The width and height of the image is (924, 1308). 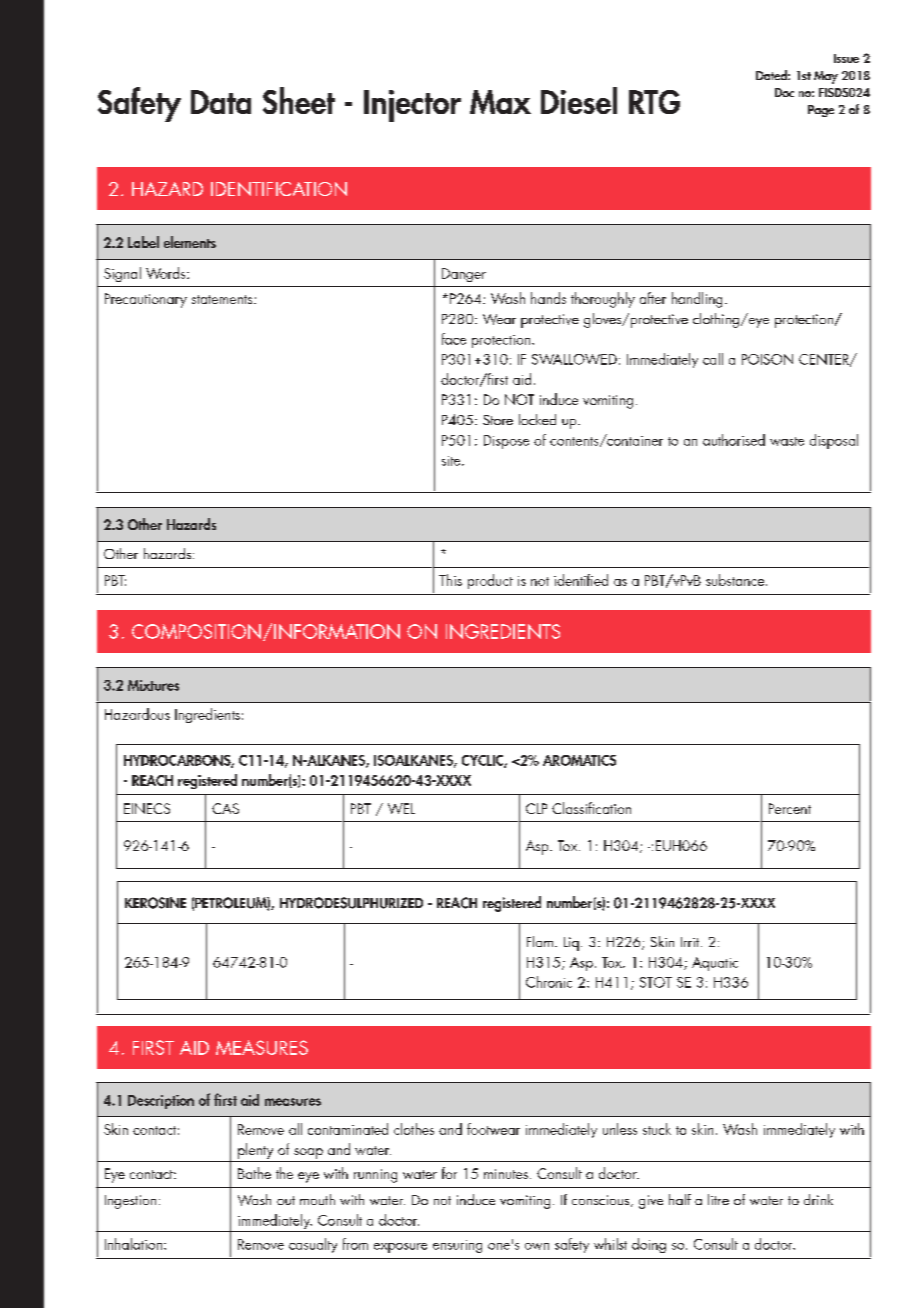 What do you see at coordinates (500, 102) in the image?
I see `Max` at bounding box center [500, 102].
